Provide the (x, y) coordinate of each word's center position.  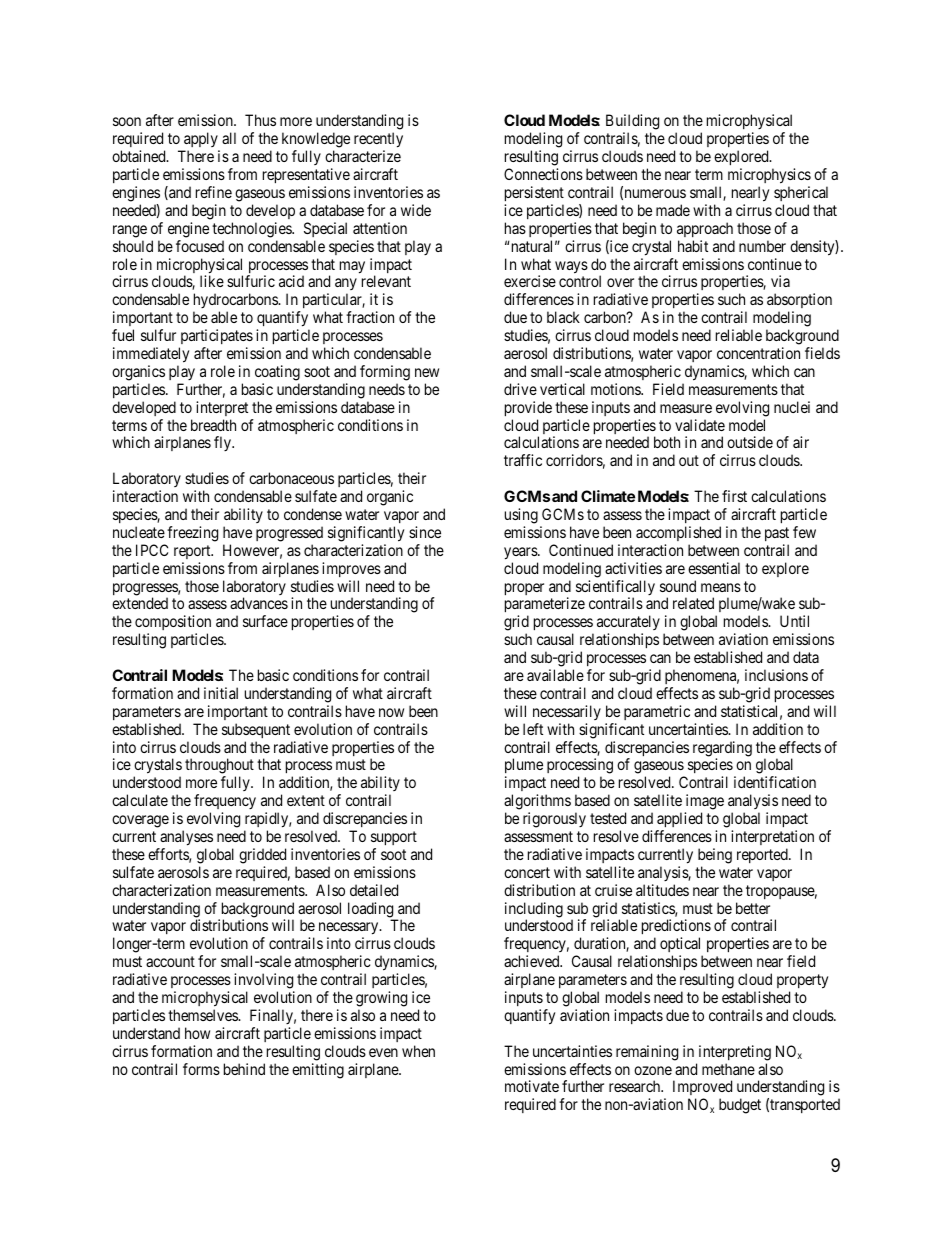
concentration (758, 353)
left (533, 729)
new (427, 372)
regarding (722, 750)
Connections (543, 174)
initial (221, 693)
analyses (186, 838)
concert (527, 872)
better (753, 908)
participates (217, 336)
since (425, 532)
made (673, 210)
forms (201, 1069)
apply (201, 141)
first (734, 496)
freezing (192, 534)
